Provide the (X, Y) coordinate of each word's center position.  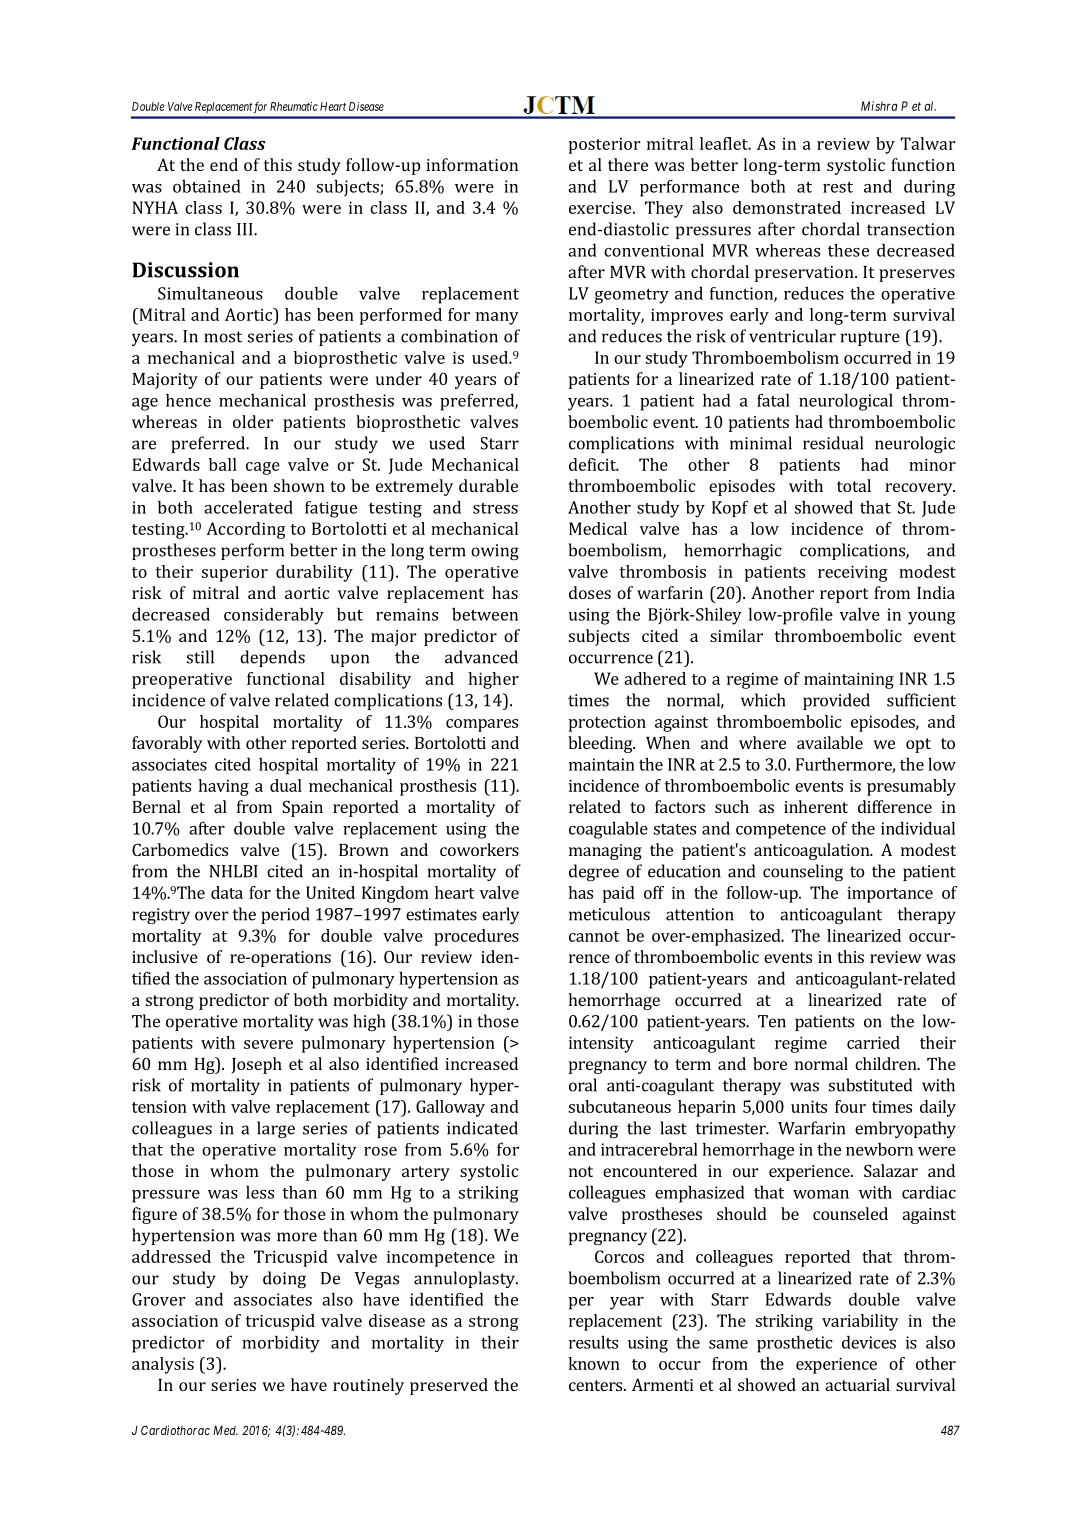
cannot (594, 936)
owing (495, 552)
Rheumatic (294, 106)
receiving (853, 573)
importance (890, 894)
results (593, 1342)
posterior (605, 145)
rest (838, 187)
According (246, 530)
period (285, 915)
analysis (163, 1365)
